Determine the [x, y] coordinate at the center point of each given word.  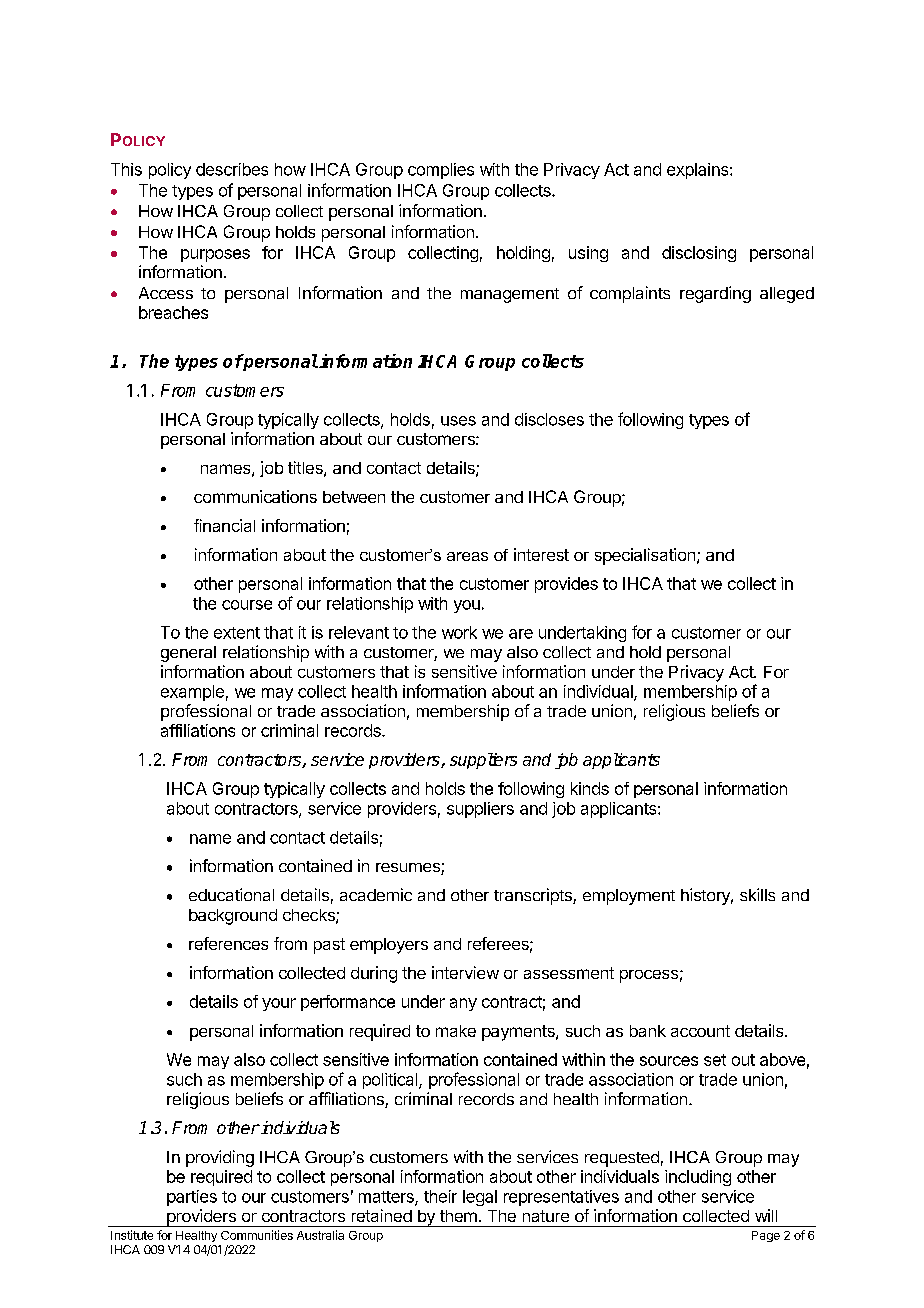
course [247, 605]
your [279, 1004]
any [463, 1004]
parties [192, 1198]
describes [232, 169]
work [459, 632]
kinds [590, 788]
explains [699, 171]
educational [231, 894]
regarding [715, 294]
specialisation [645, 556]
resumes [409, 869]
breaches [173, 312]
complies [441, 171]
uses [458, 421]
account [700, 1031]
